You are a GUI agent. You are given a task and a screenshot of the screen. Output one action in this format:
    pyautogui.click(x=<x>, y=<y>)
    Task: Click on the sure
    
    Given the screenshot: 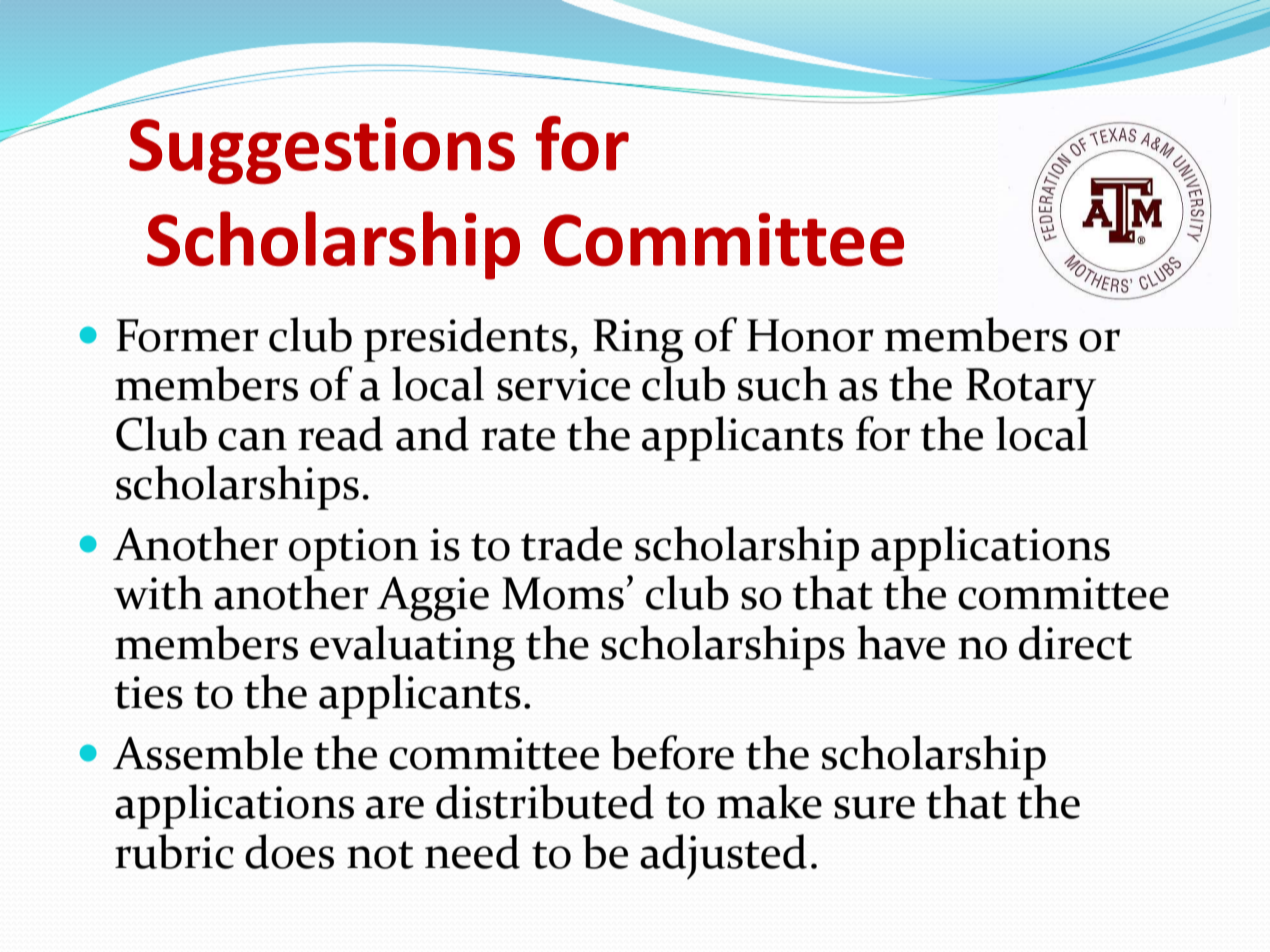 What is the action you would take?
    pyautogui.click(x=874, y=807)
